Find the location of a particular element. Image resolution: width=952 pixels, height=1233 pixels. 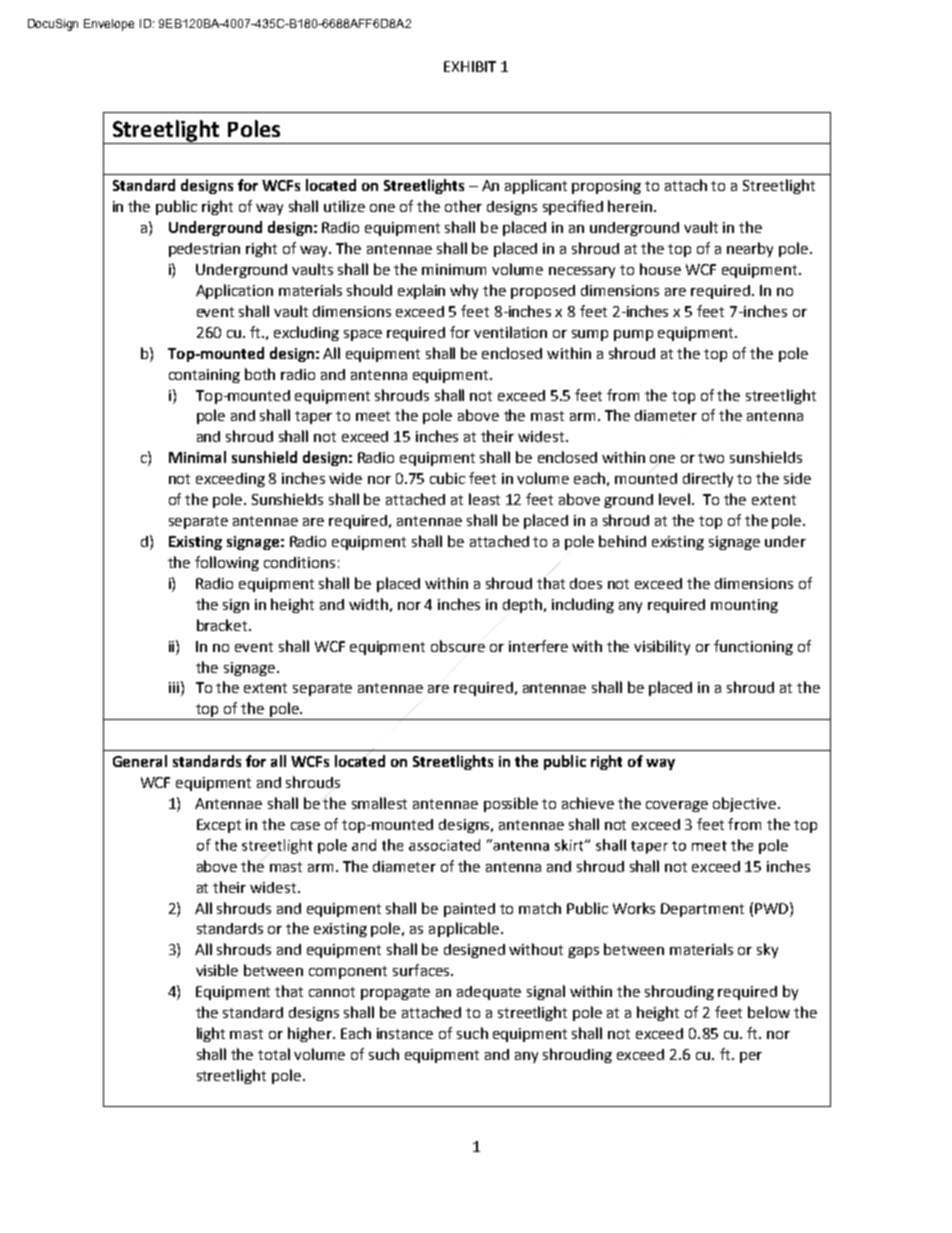

two is located at coordinates (711, 458).
